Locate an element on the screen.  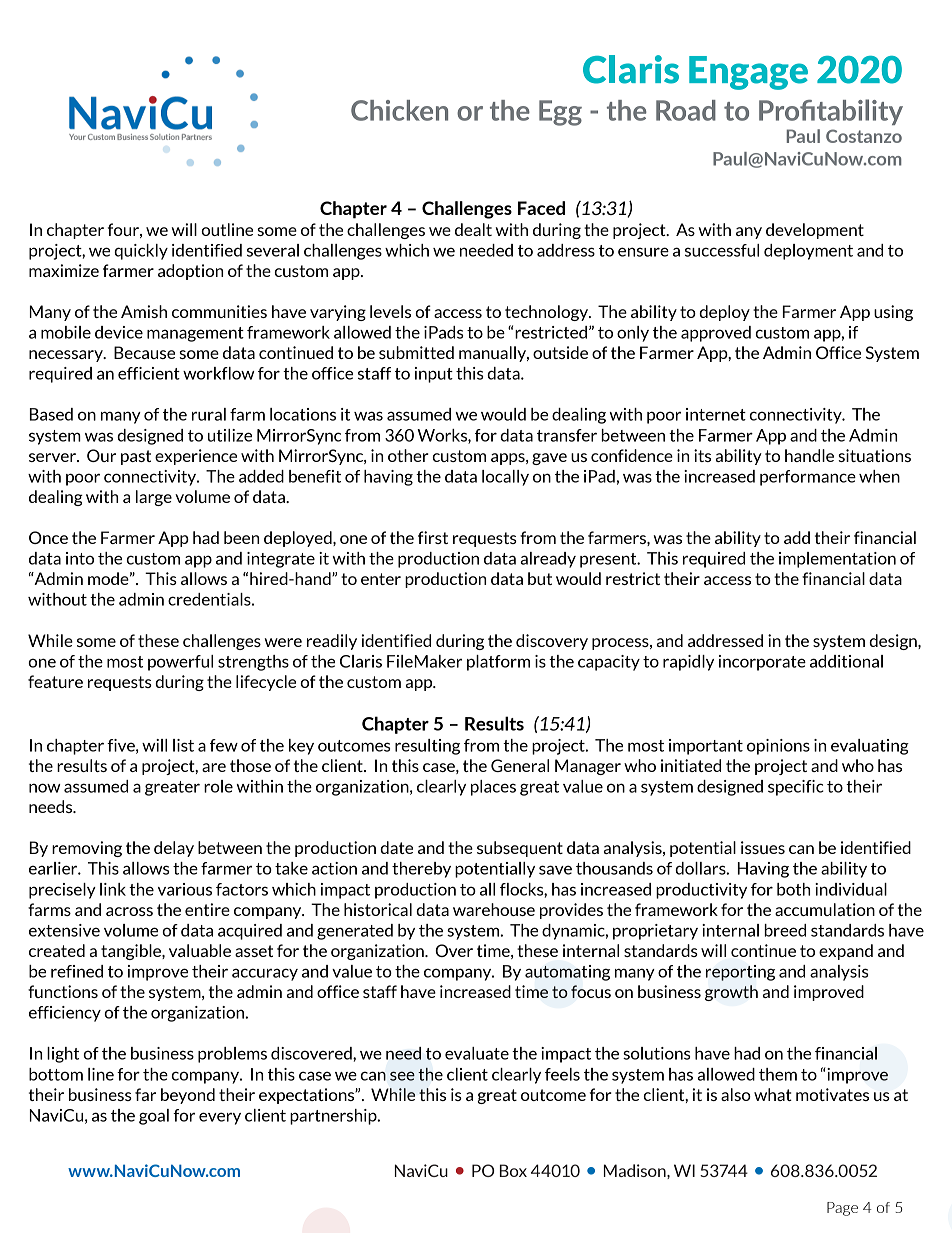
delay is located at coordinates (174, 849).
